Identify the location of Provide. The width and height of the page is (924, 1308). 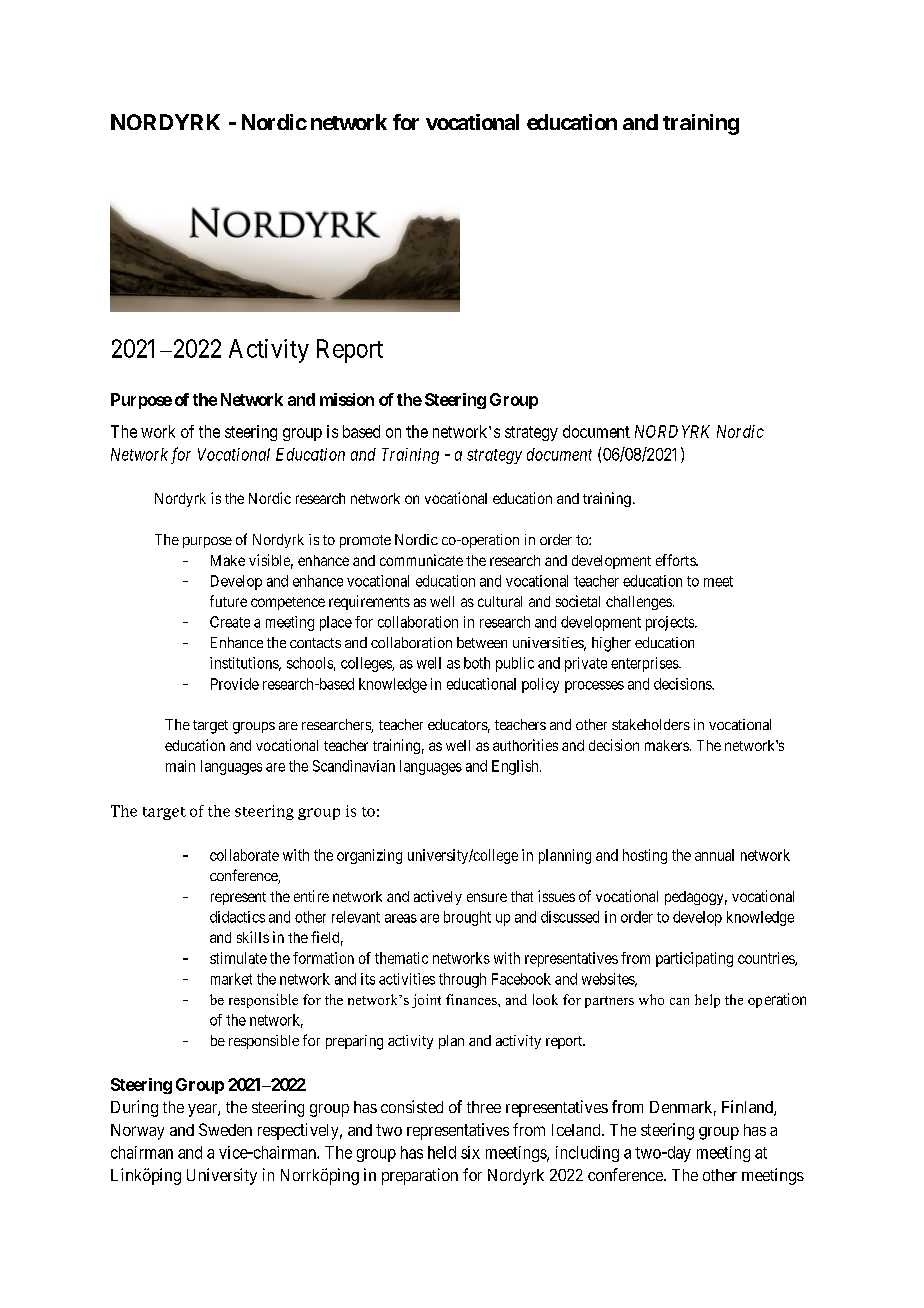
(235, 684).
